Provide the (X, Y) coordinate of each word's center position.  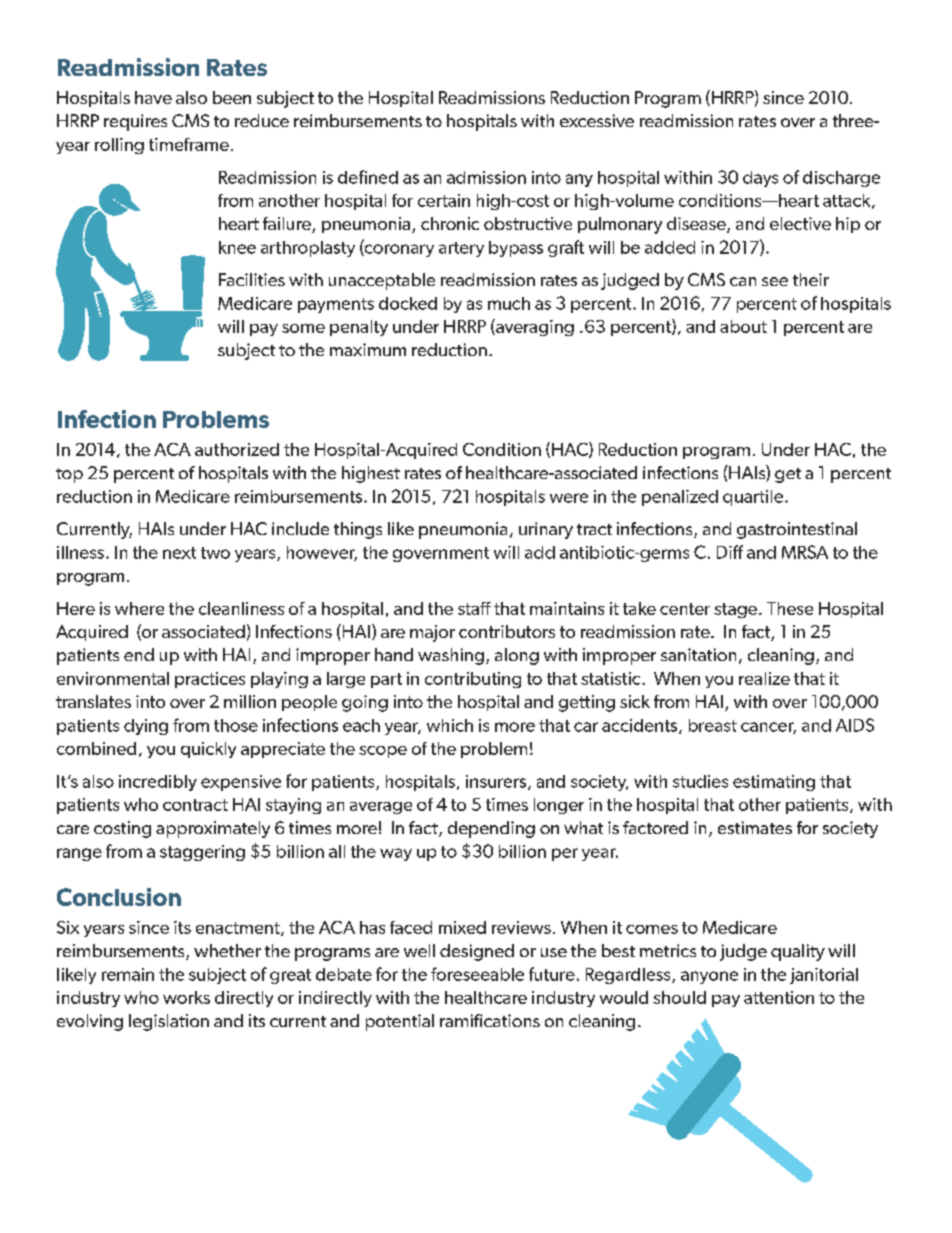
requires (135, 122)
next (179, 553)
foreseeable (477, 974)
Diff (730, 552)
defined (368, 177)
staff (474, 608)
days (760, 179)
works (186, 997)
